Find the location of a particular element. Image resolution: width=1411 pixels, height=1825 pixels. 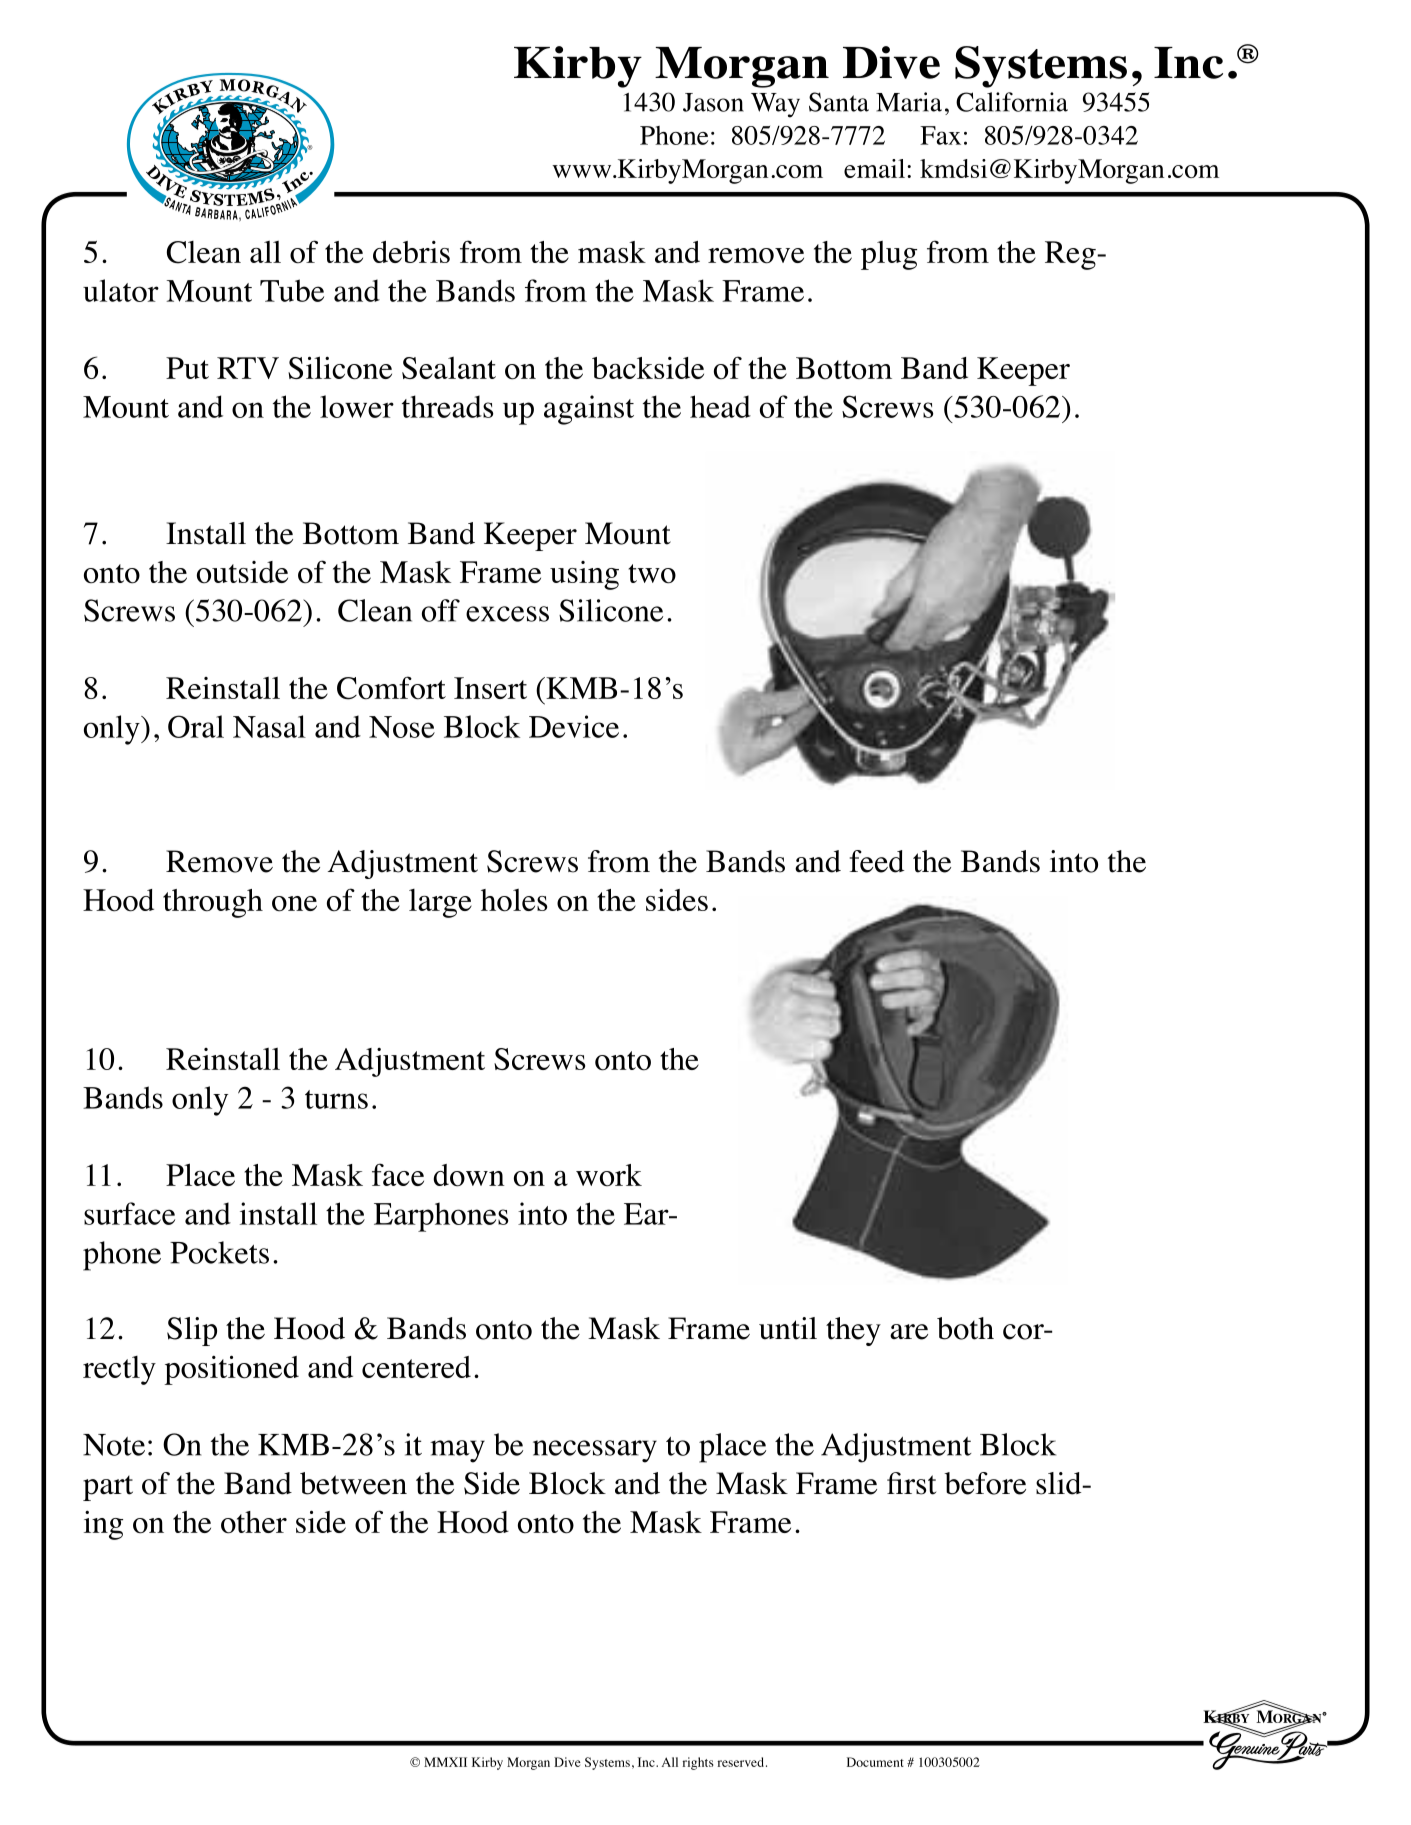

rights is located at coordinates (698, 1763).
